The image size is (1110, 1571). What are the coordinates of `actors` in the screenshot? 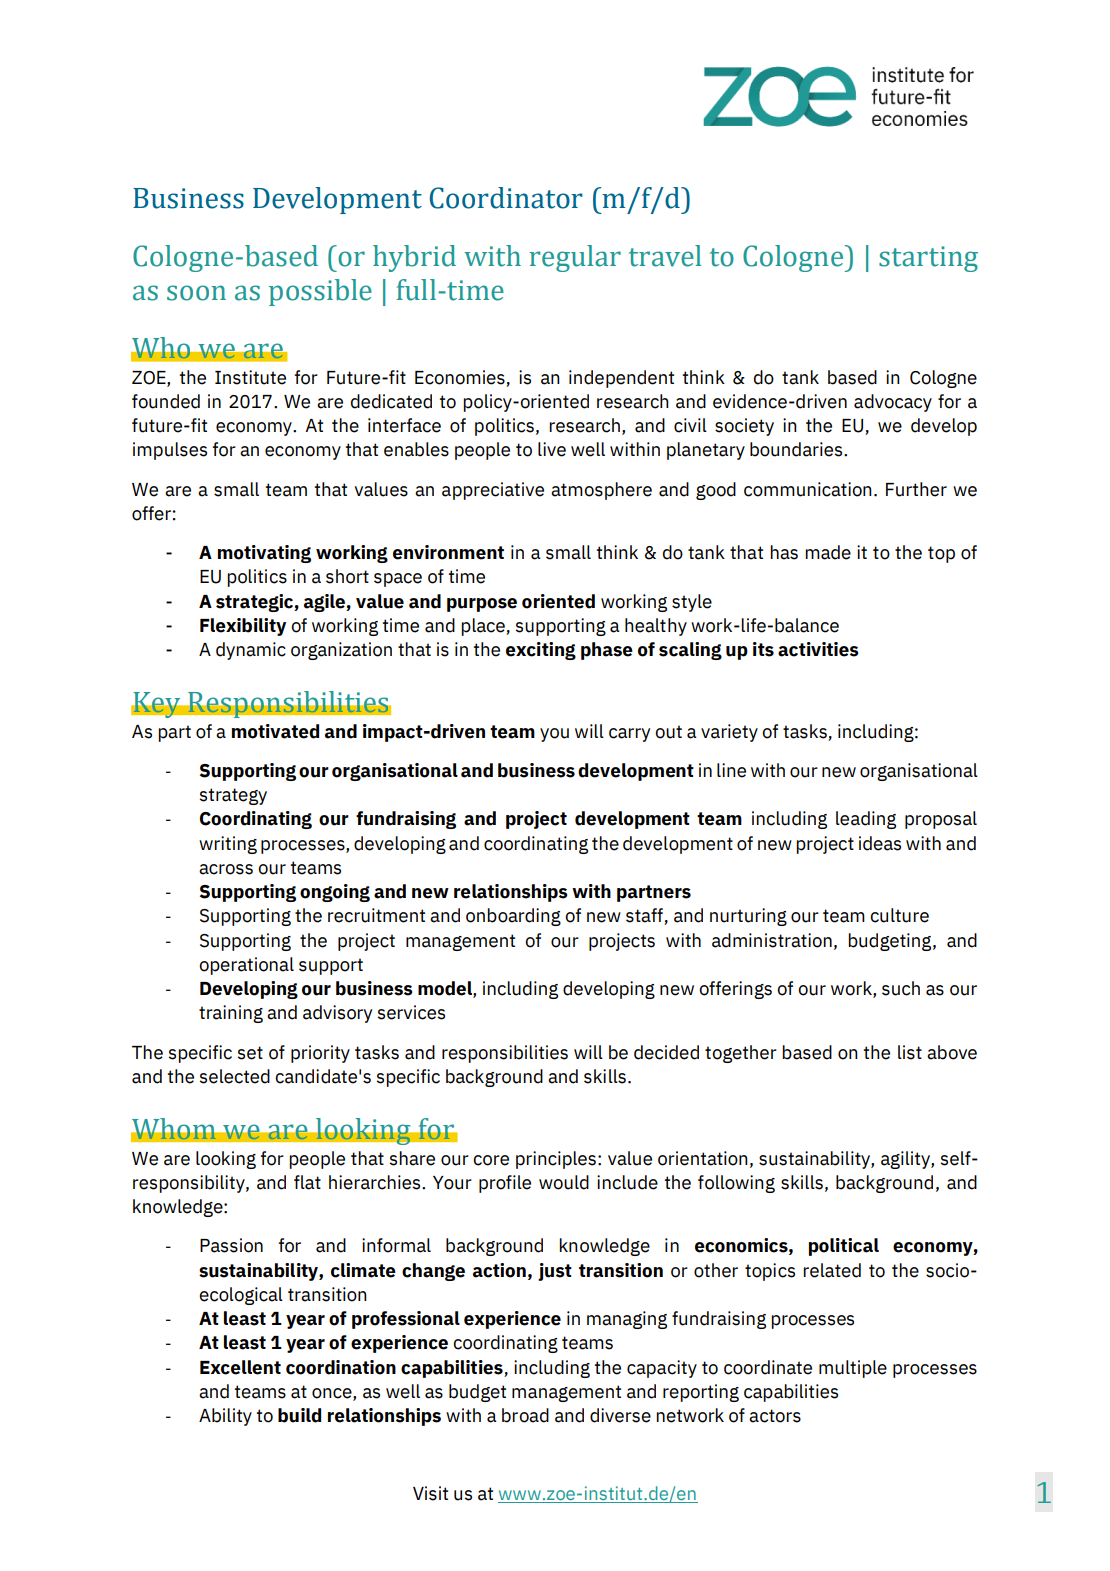 It's located at (775, 1416).
